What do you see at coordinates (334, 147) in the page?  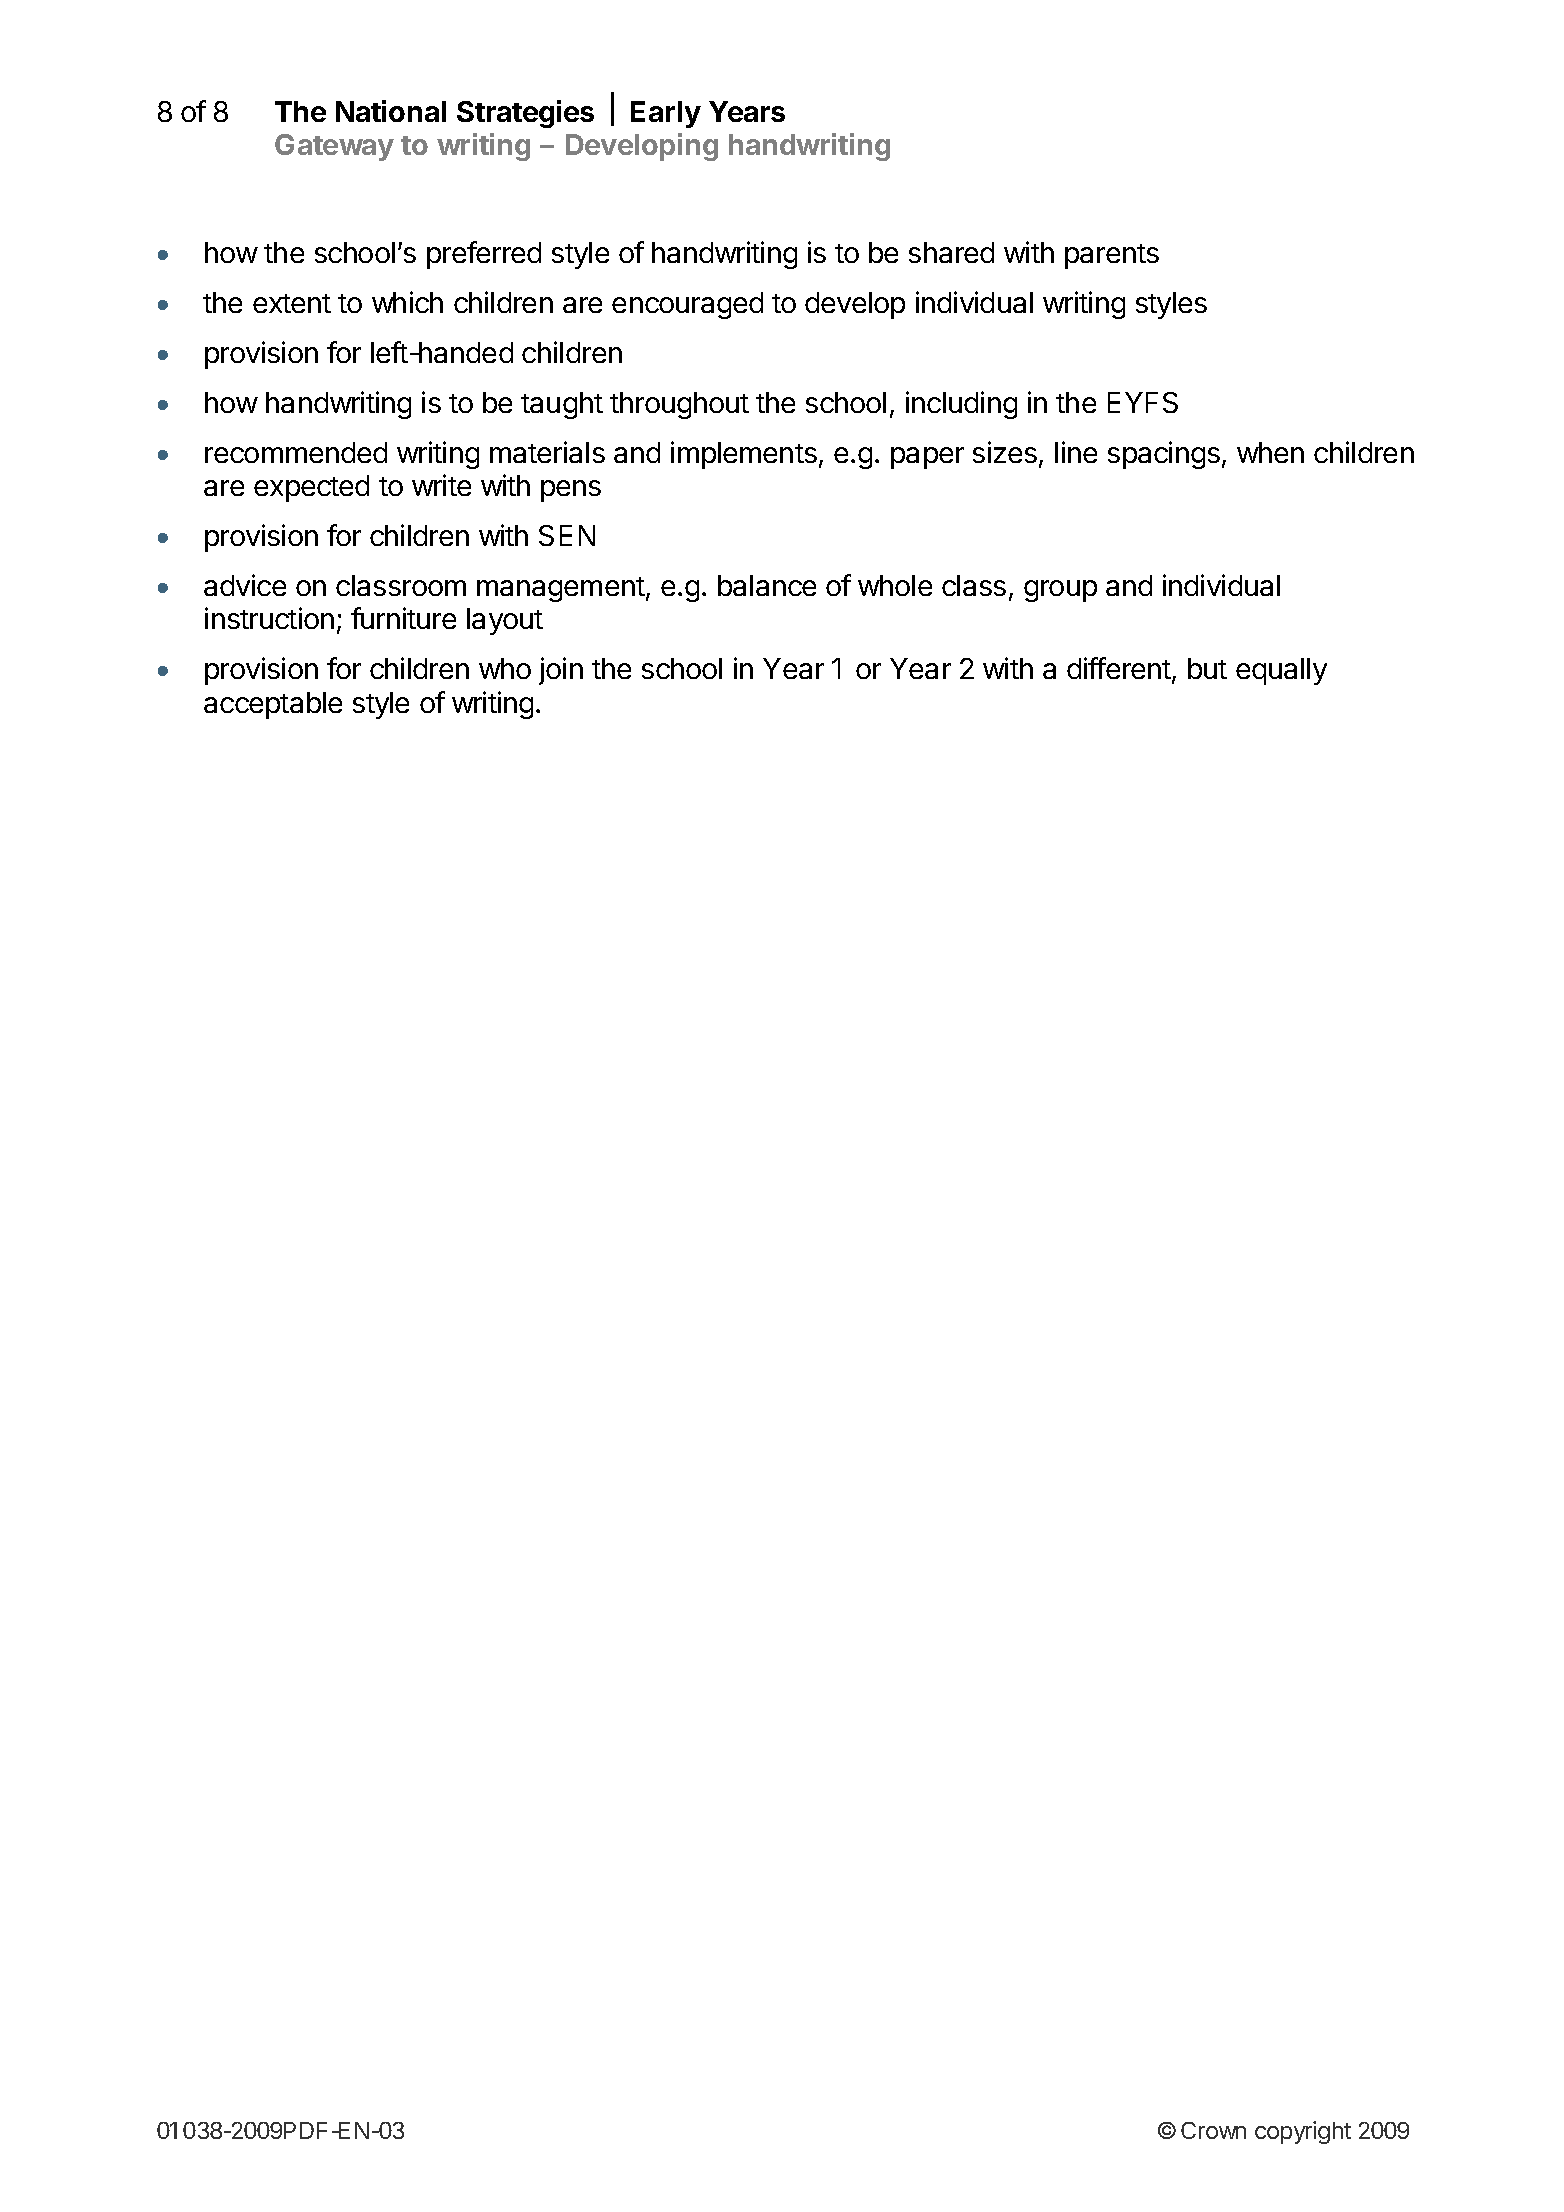 I see `Gateway` at bounding box center [334, 147].
